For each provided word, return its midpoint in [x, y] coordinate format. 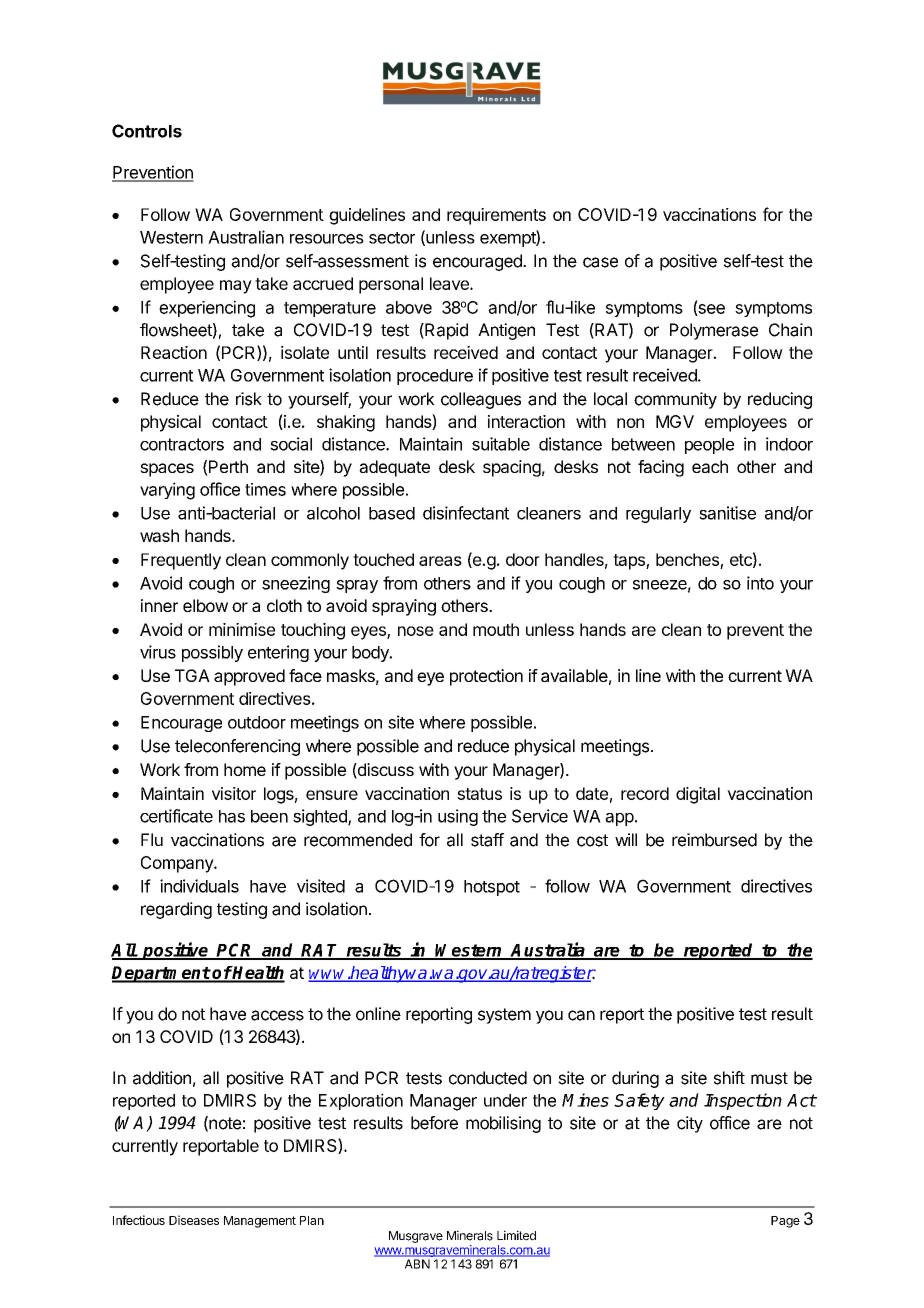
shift [729, 1078]
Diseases [194, 1220]
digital [698, 795]
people [709, 446]
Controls [147, 131]
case [600, 262]
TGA [192, 675]
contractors [182, 444]
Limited [516, 1235]
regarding [176, 910]
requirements [496, 216]
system [504, 1016]
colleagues [481, 400]
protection [486, 677]
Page [785, 1222]
